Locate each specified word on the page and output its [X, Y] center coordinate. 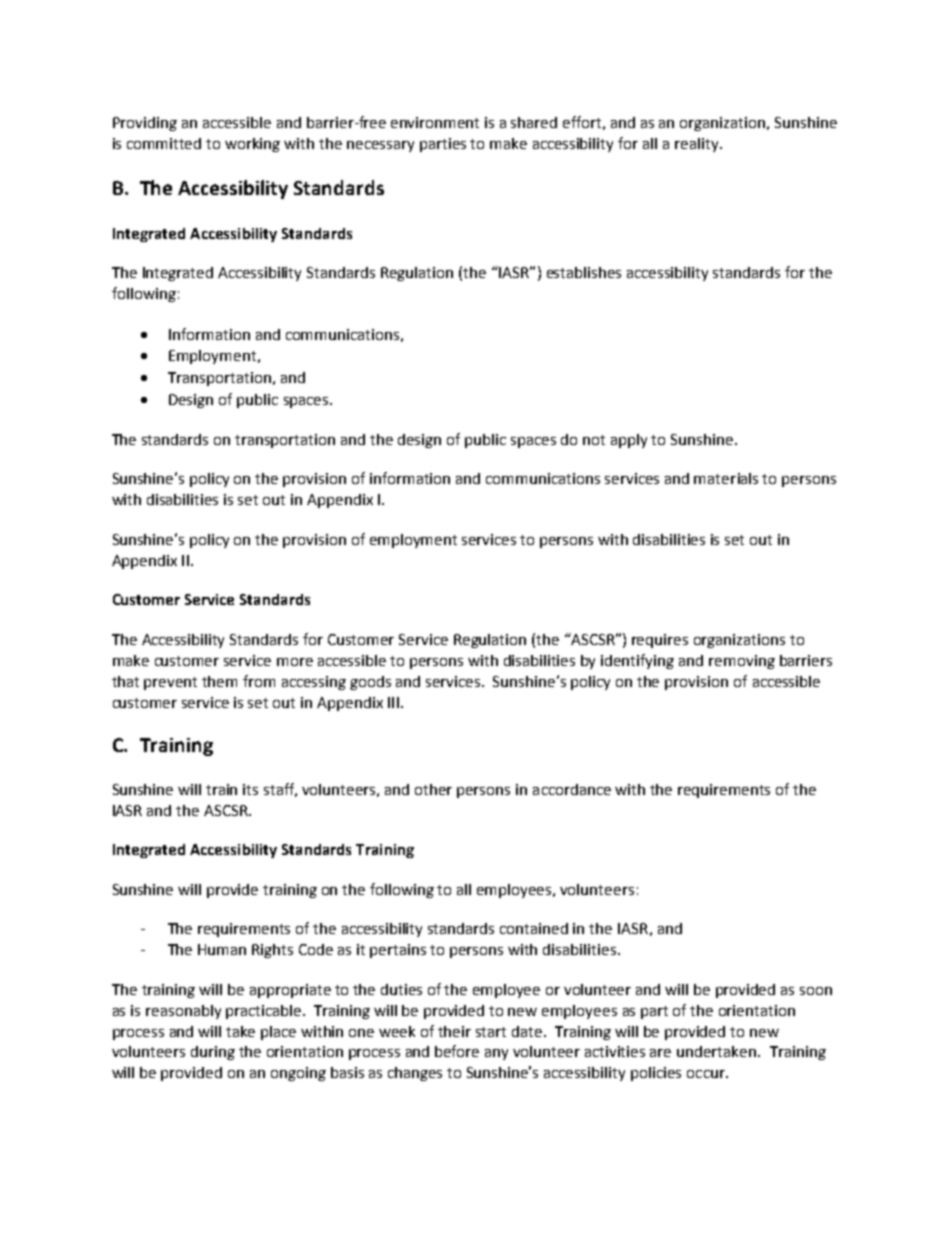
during [213, 1053]
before [457, 1051]
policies [656, 1074]
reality [698, 145]
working [252, 145]
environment [435, 122]
